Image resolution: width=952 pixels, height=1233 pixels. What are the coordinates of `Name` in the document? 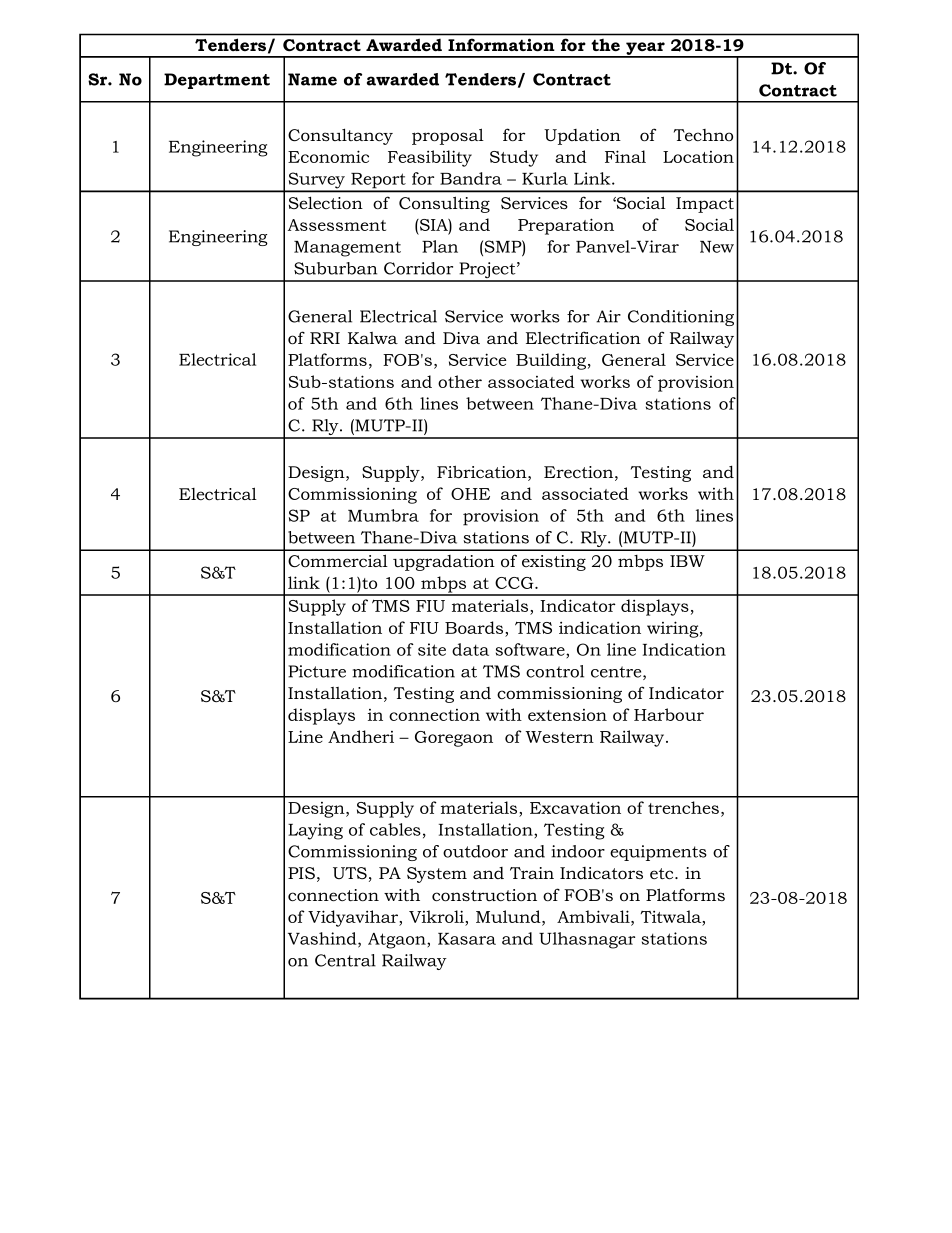 It's located at (312, 79).
